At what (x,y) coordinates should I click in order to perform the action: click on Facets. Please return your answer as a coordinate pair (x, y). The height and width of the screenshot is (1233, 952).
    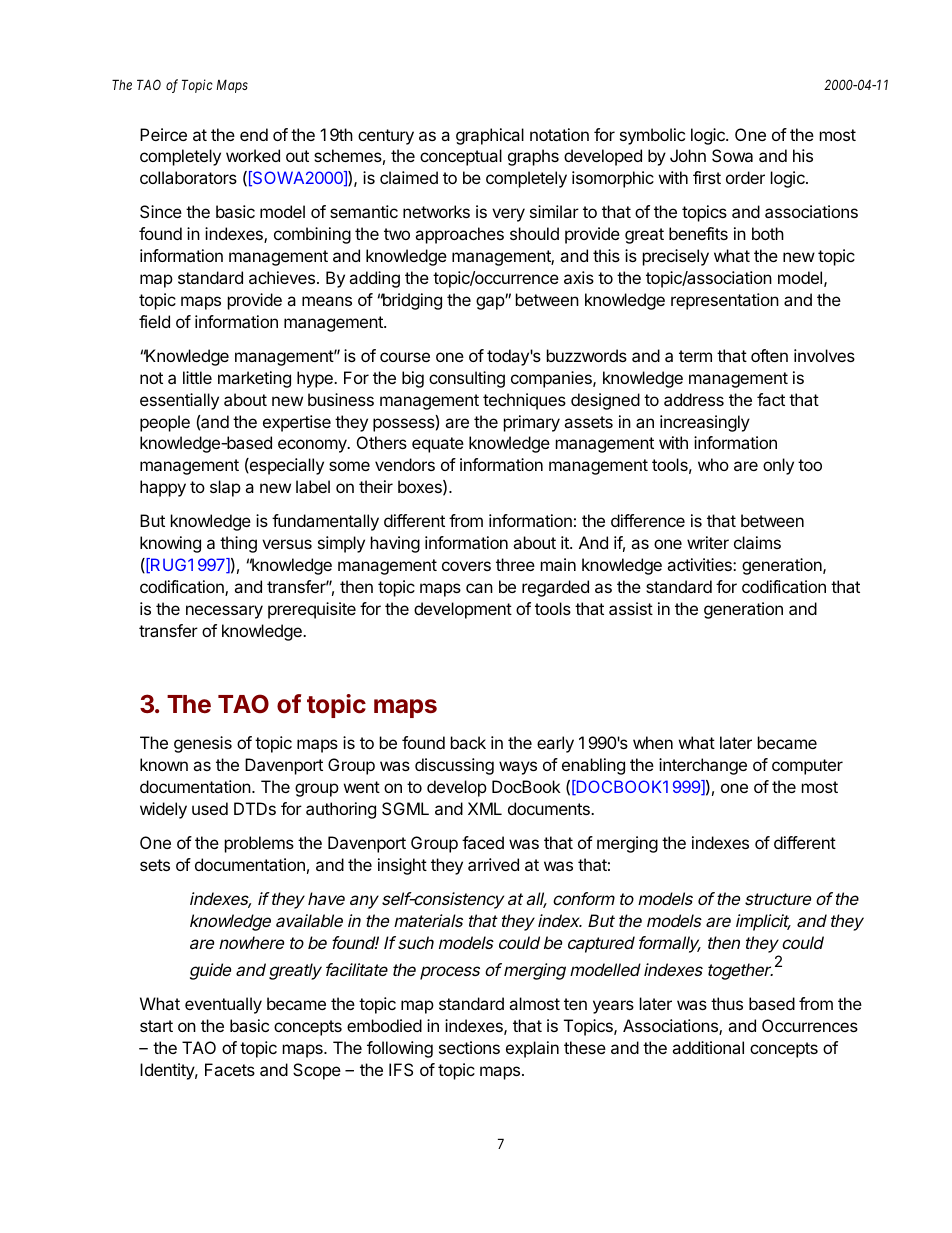
    Looking at the image, I should click on (230, 1069).
